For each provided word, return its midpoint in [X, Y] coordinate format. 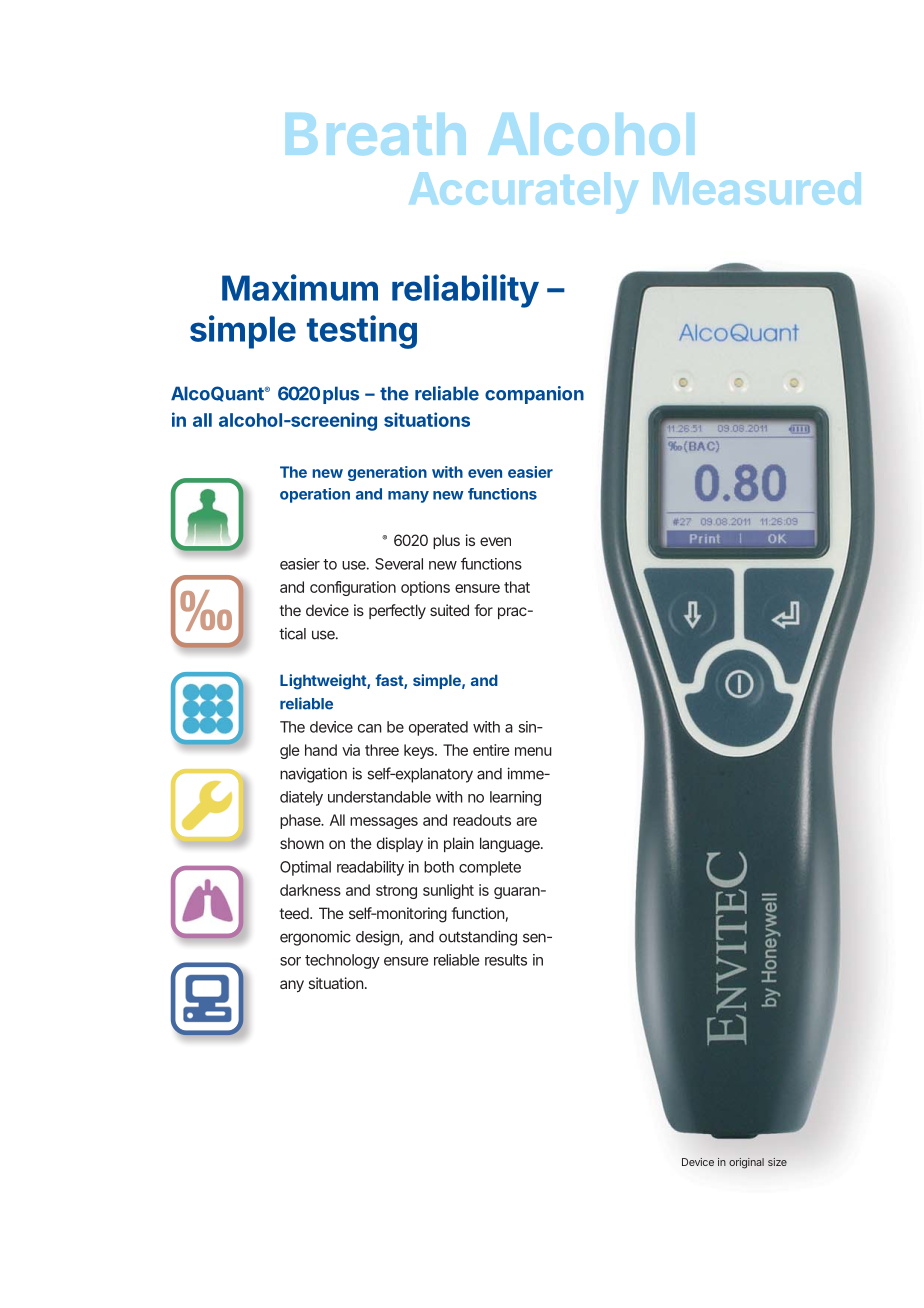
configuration [353, 588]
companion [534, 395]
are [526, 821]
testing [362, 332]
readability [370, 868]
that [517, 587]
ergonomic [315, 938]
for [483, 610]
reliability [465, 291]
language [511, 845]
